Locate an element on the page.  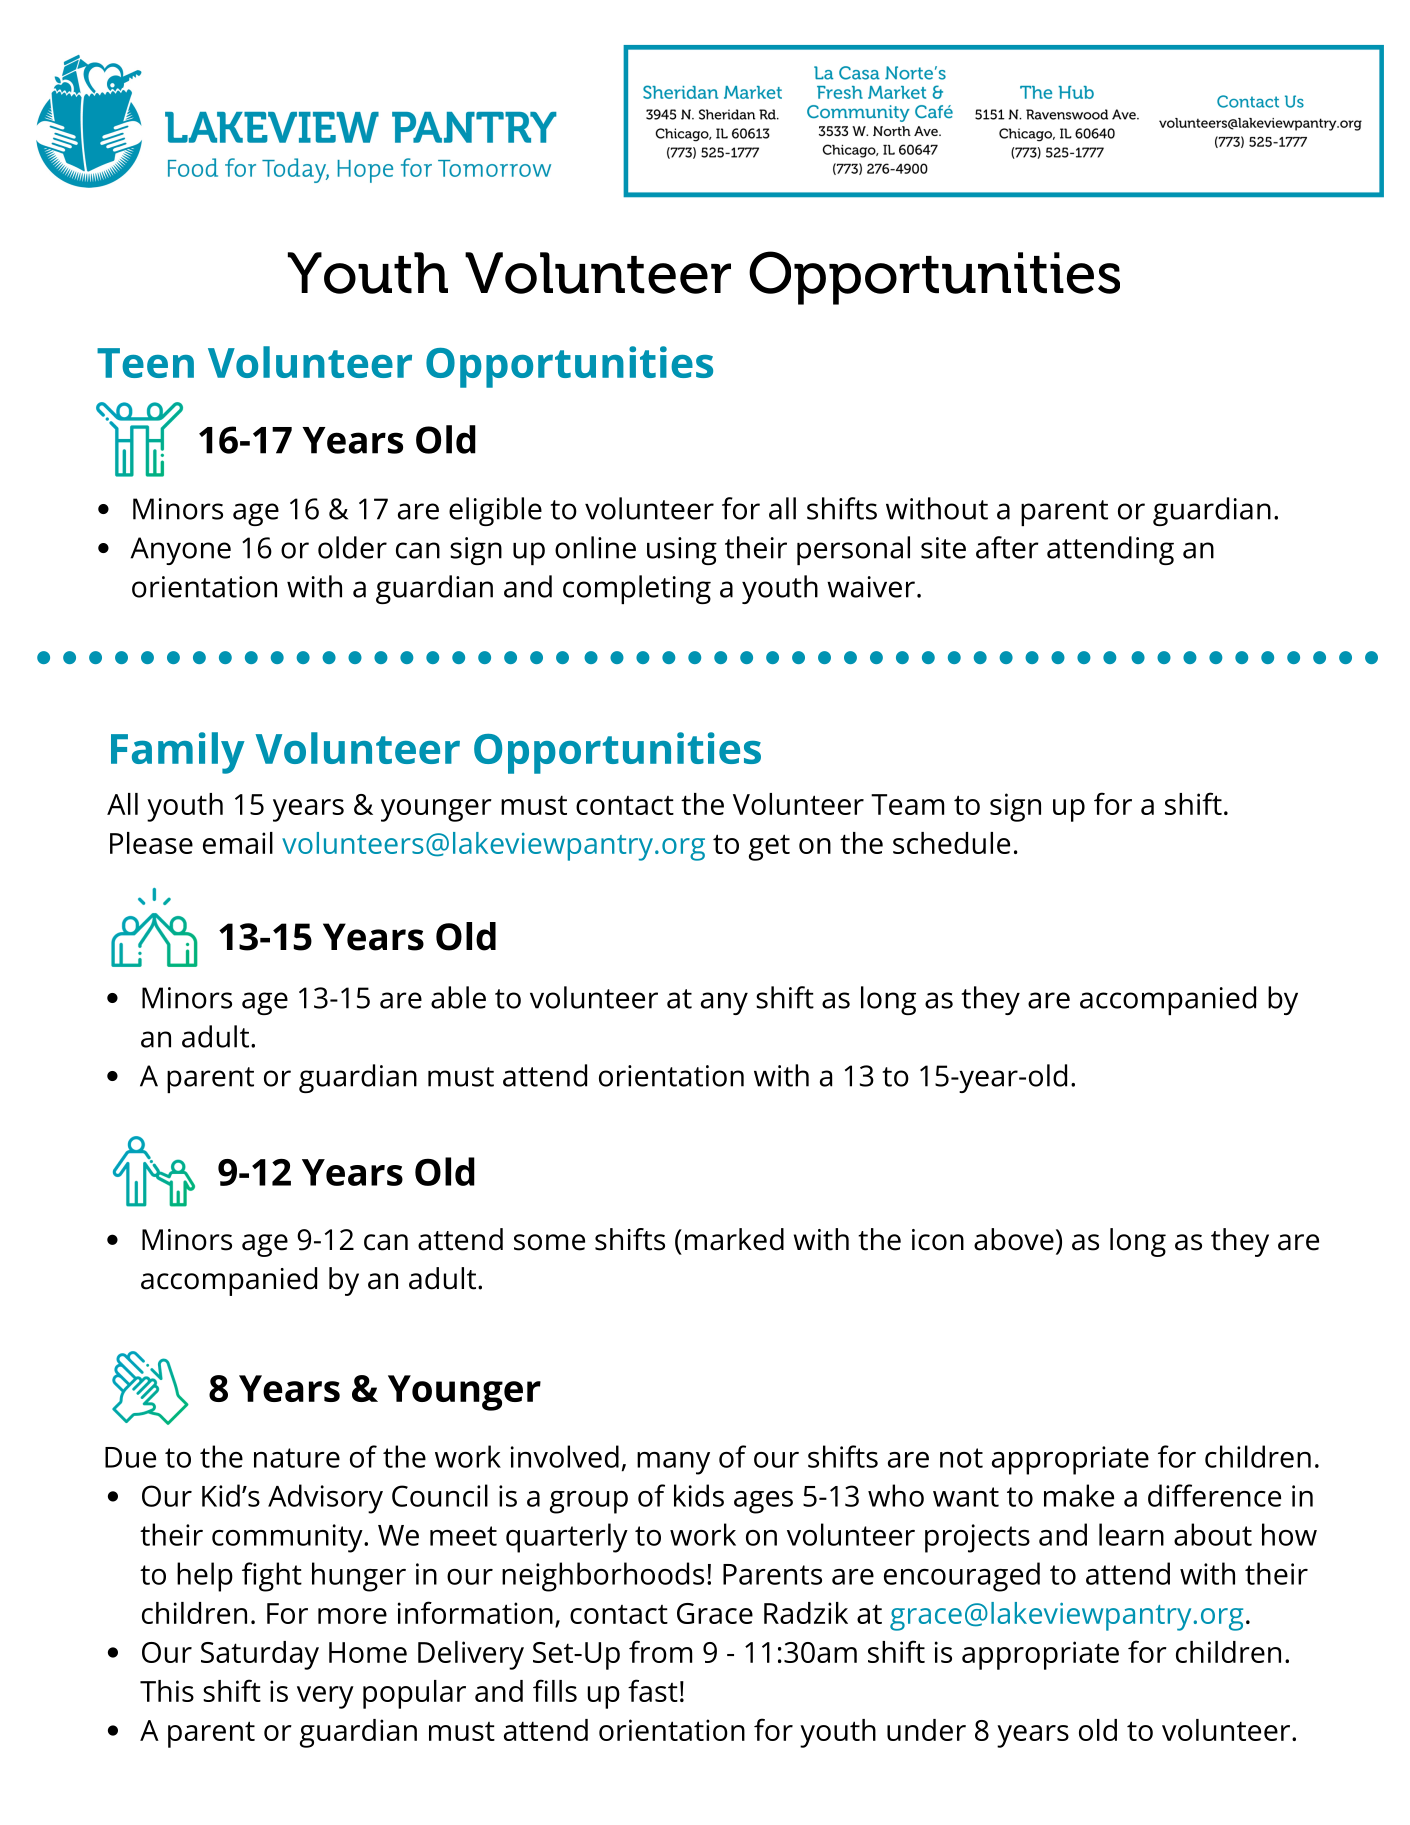
using is located at coordinates (682, 551).
